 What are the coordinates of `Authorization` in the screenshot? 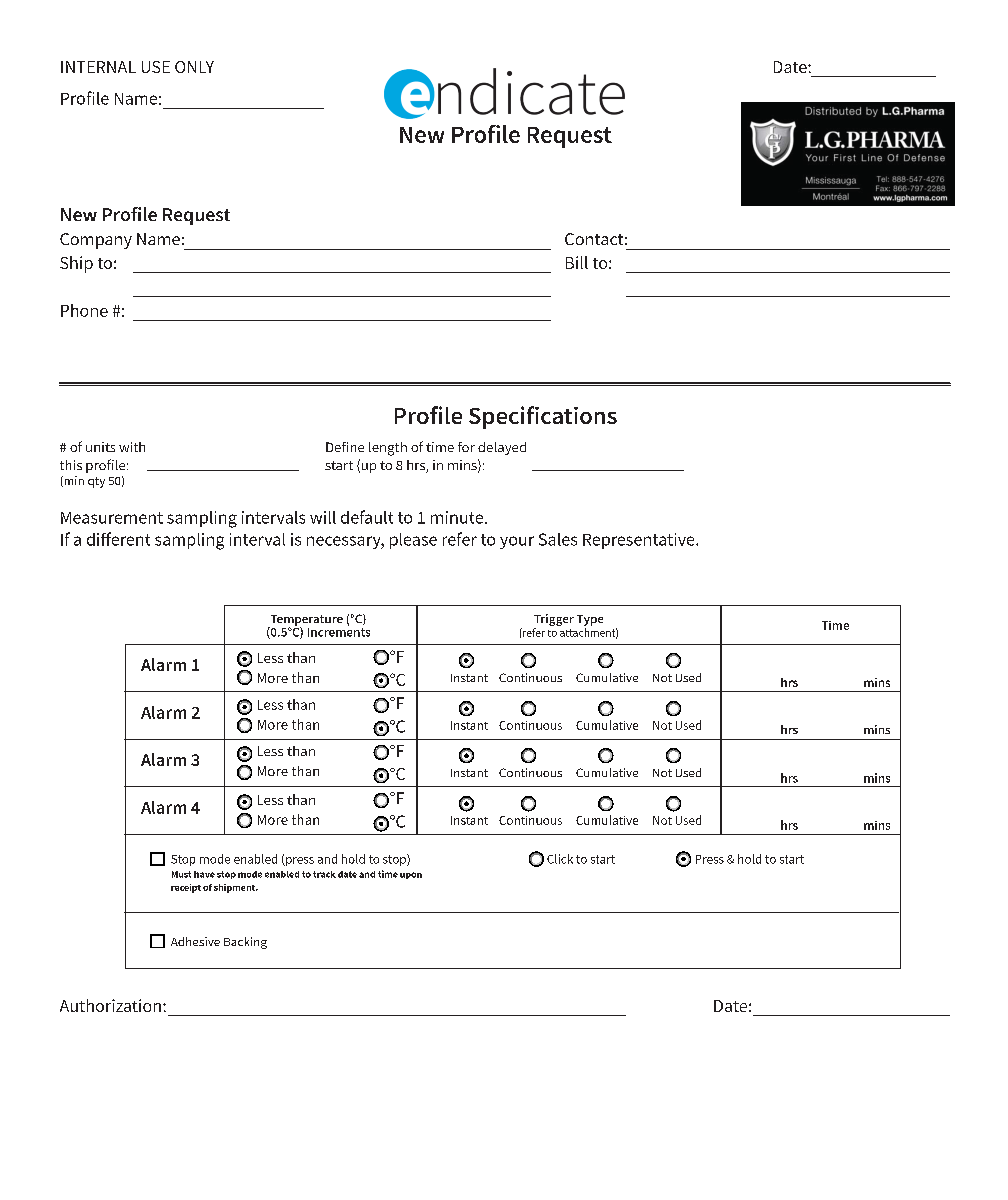 It's located at (110, 1005).
